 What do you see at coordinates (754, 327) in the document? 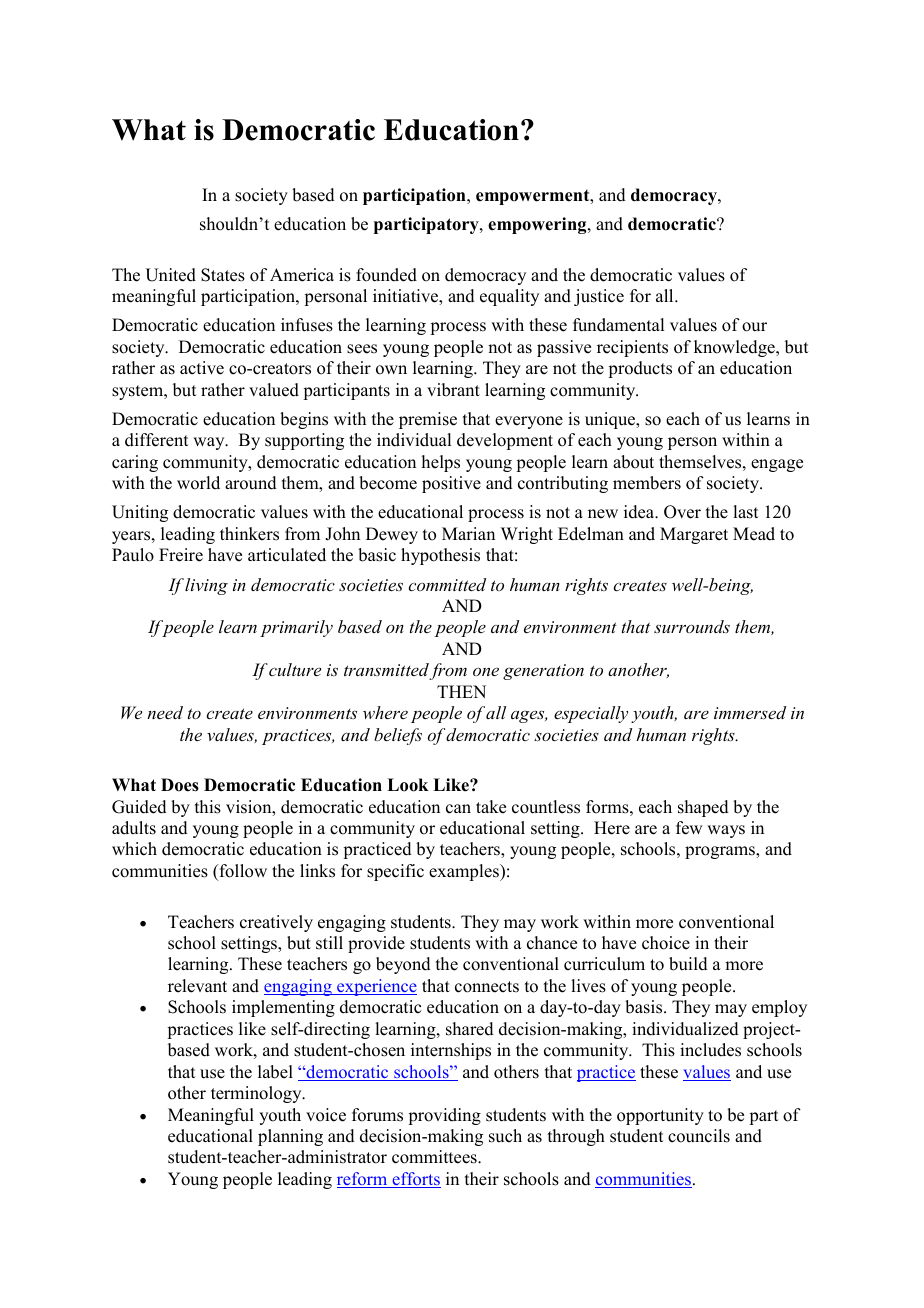
I see `our` at bounding box center [754, 327].
